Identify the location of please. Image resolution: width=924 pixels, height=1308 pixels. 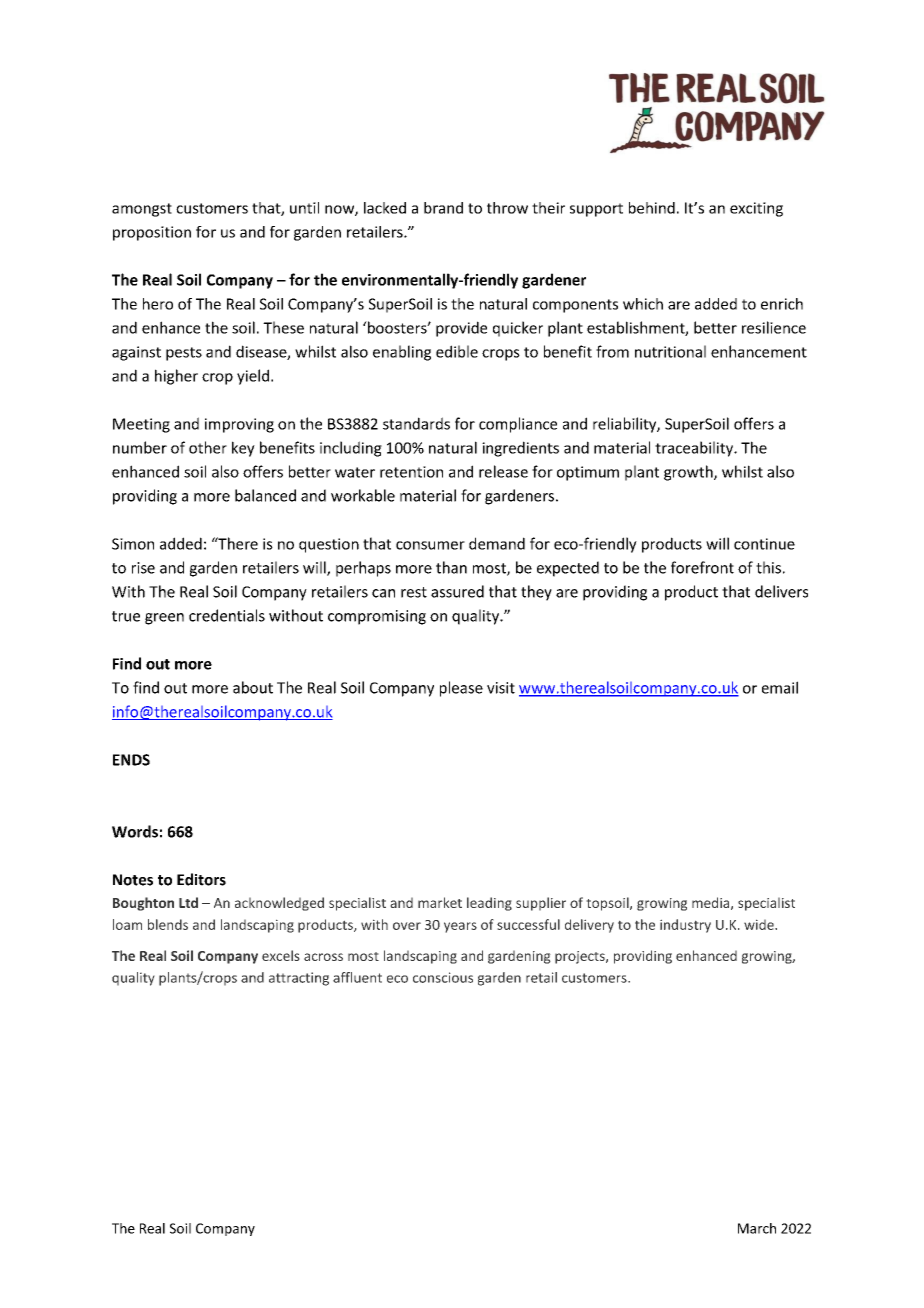
(461, 689).
